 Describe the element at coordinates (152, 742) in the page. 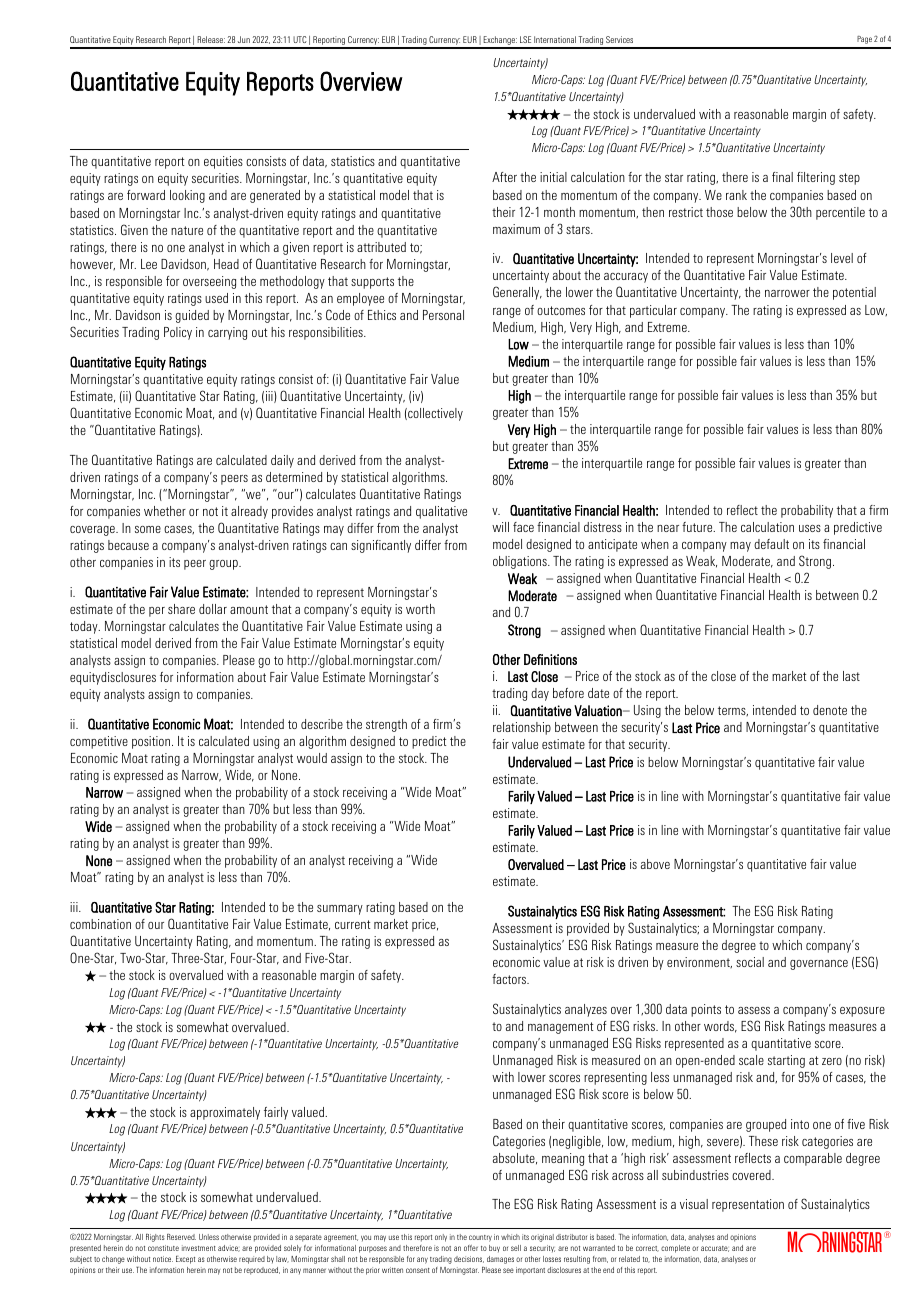

I see `position` at that location.
